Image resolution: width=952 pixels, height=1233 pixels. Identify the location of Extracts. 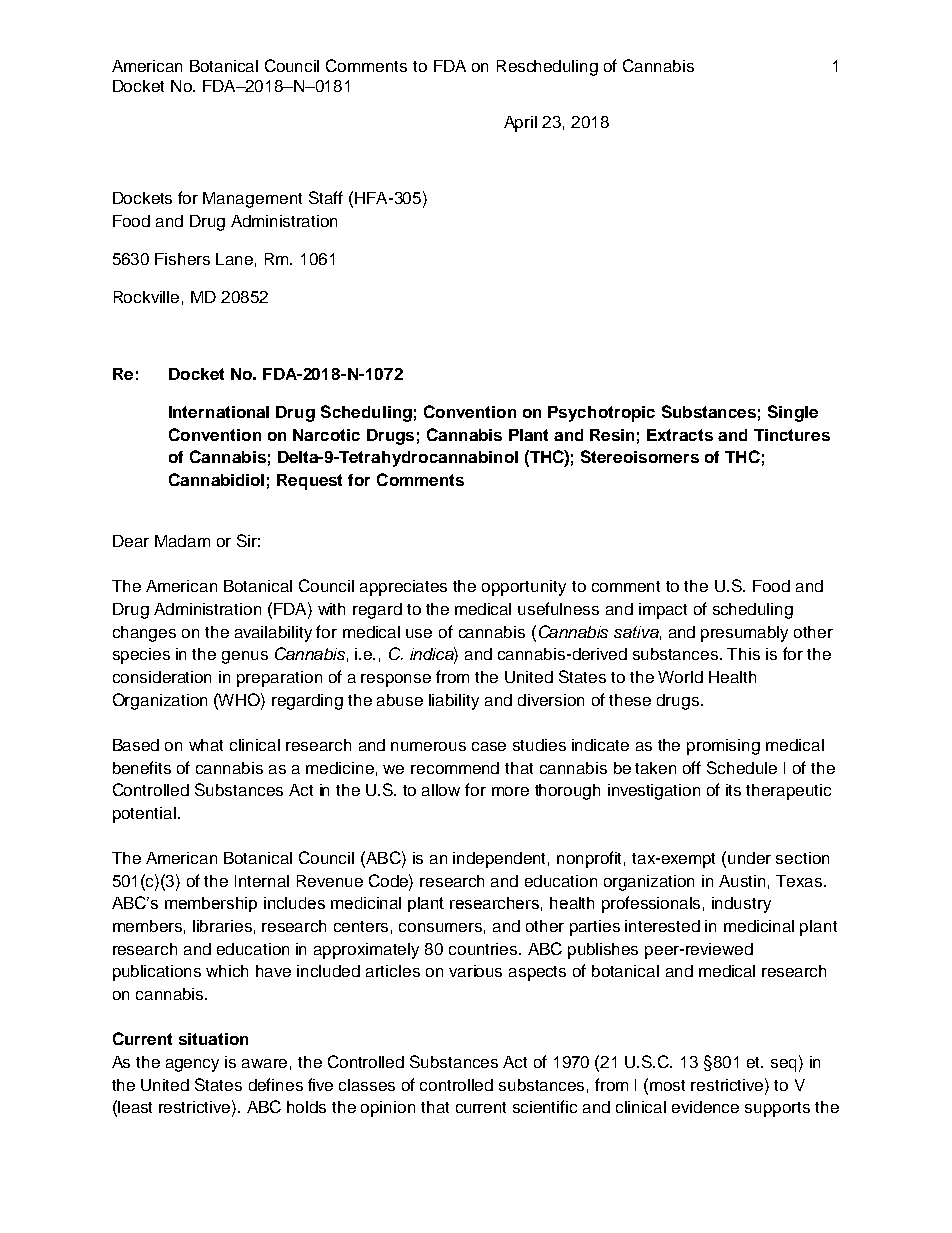
(680, 435).
